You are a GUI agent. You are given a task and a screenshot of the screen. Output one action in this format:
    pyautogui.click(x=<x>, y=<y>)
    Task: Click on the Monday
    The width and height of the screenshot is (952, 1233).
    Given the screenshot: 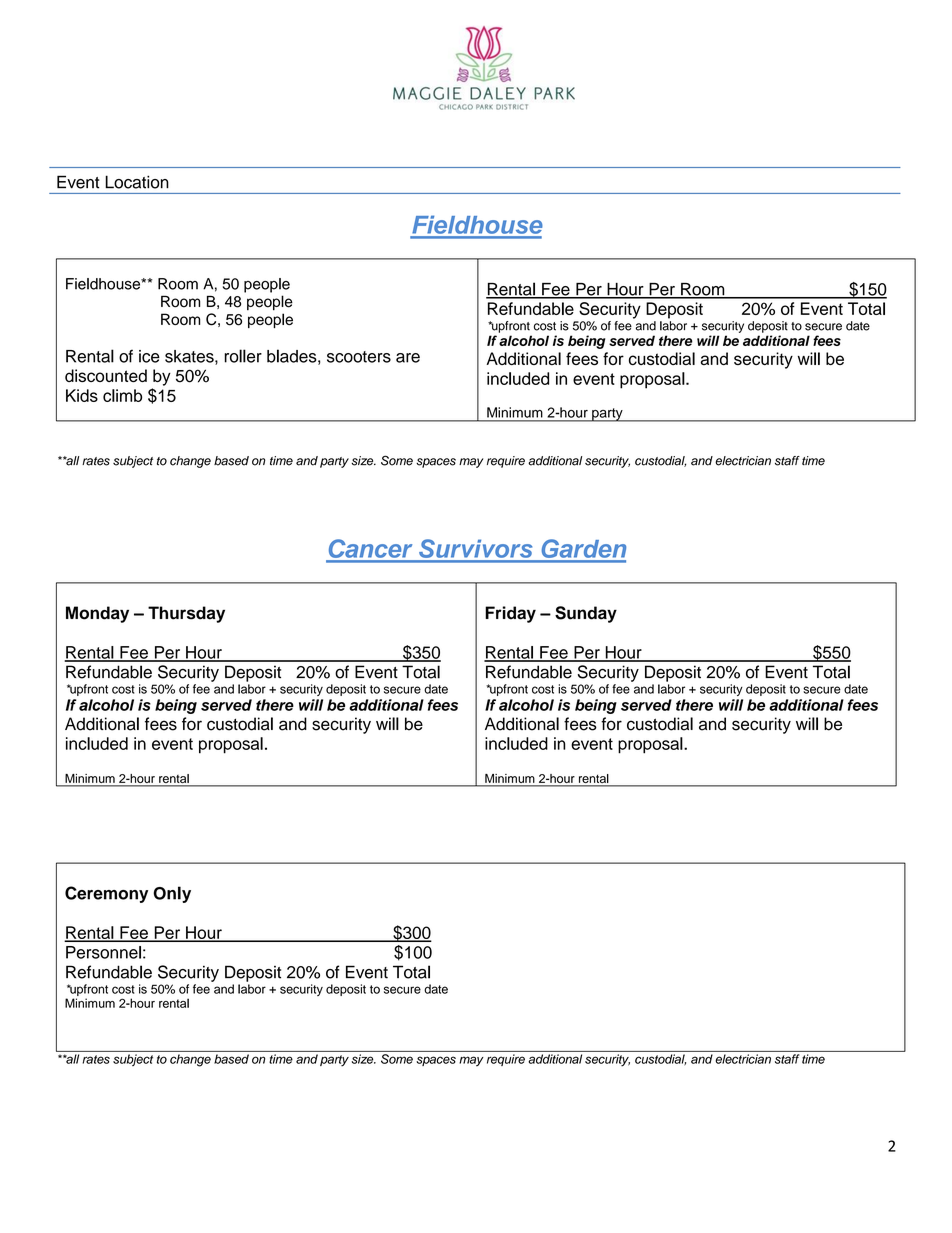 What is the action you would take?
    pyautogui.click(x=97, y=614)
